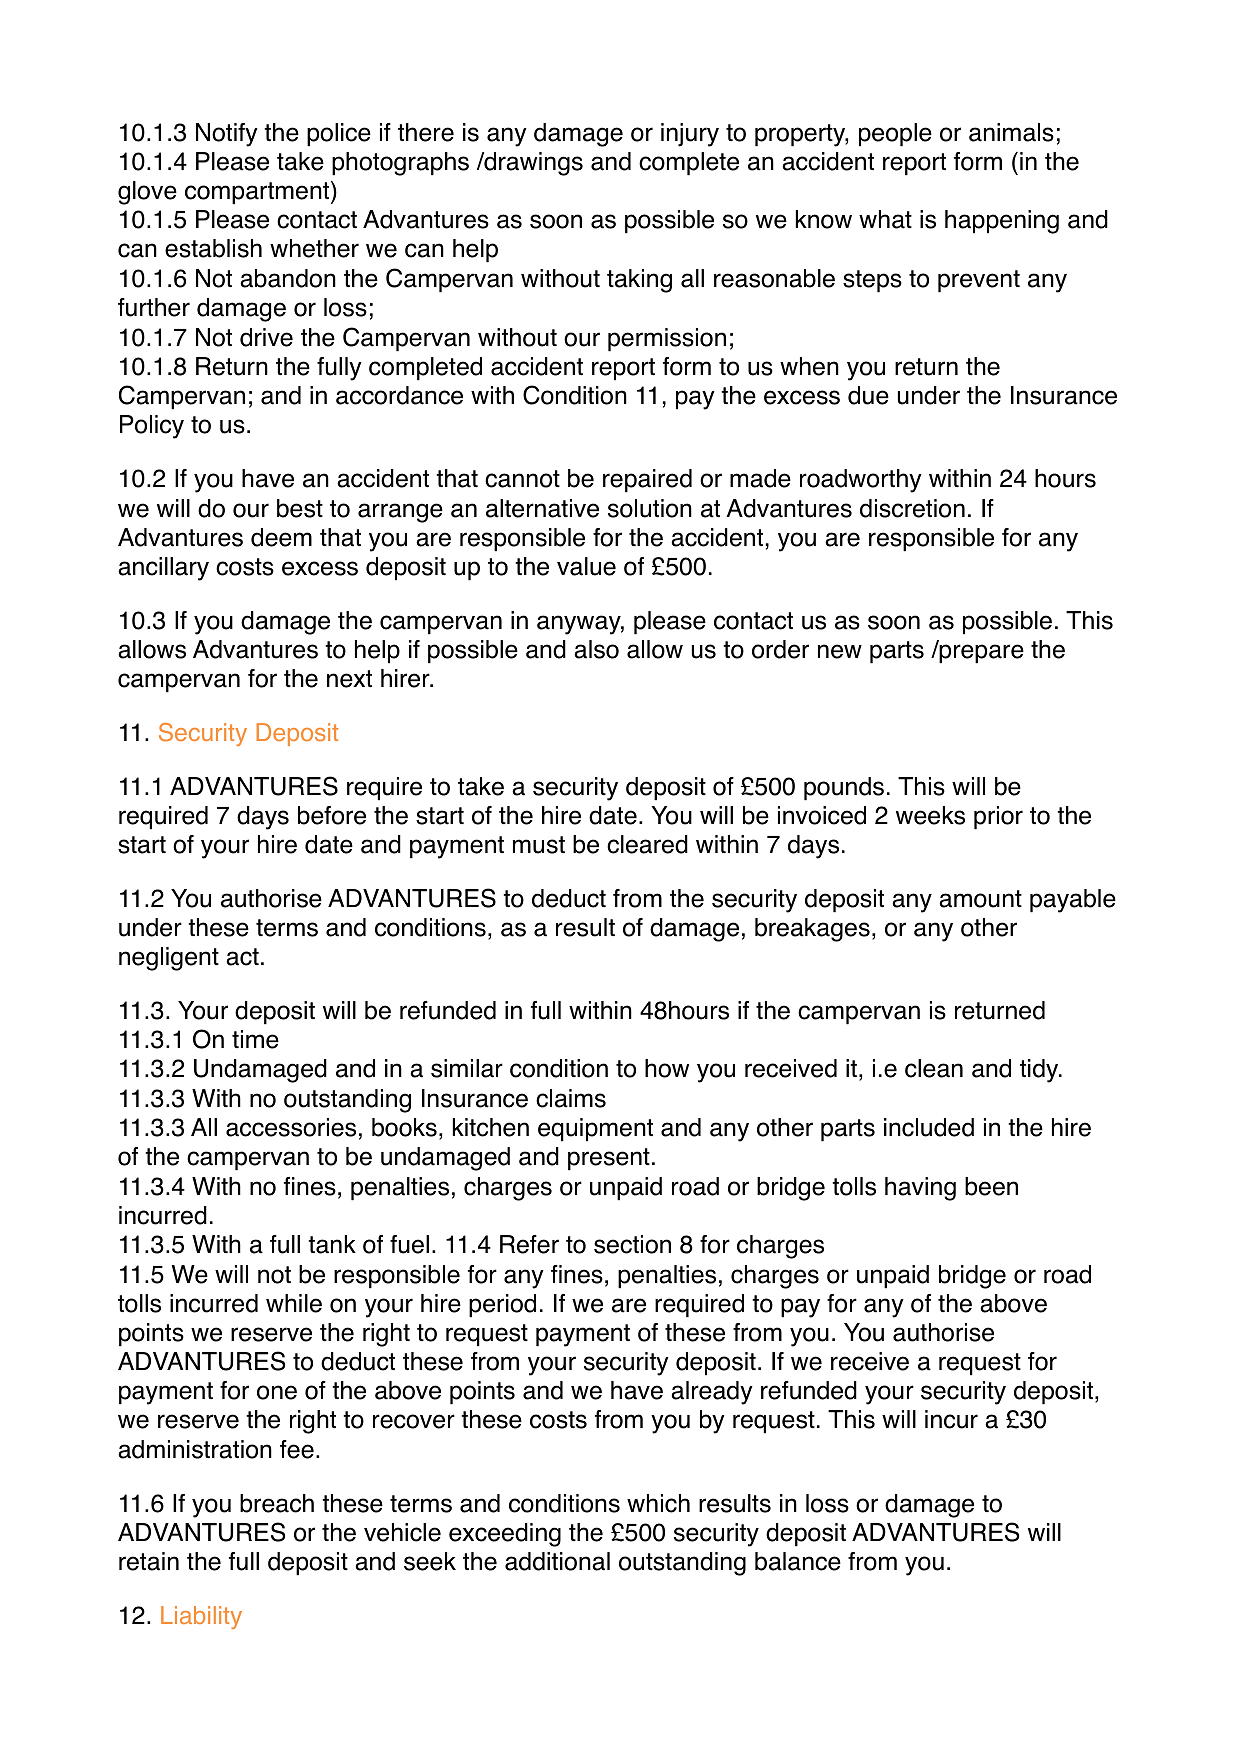 This page has width=1237, height=1749. What do you see at coordinates (332, 1244) in the page?
I see `tank` at bounding box center [332, 1244].
